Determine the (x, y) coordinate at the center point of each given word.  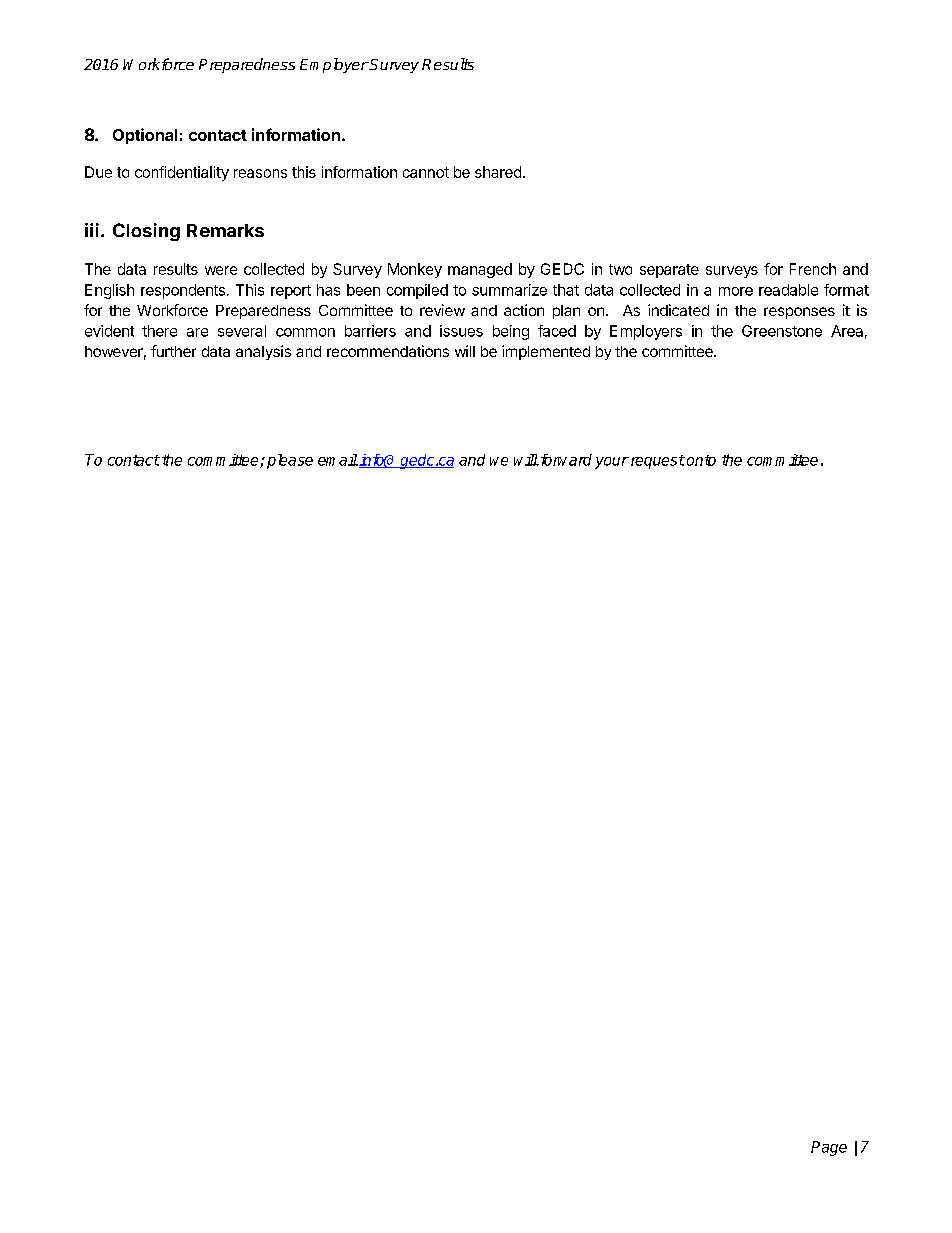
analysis (263, 352)
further (173, 351)
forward (565, 460)
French (813, 269)
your (612, 463)
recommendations (388, 351)
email (338, 460)
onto (701, 460)
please (290, 461)
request (656, 462)
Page (829, 1148)
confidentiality (182, 173)
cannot (426, 172)
